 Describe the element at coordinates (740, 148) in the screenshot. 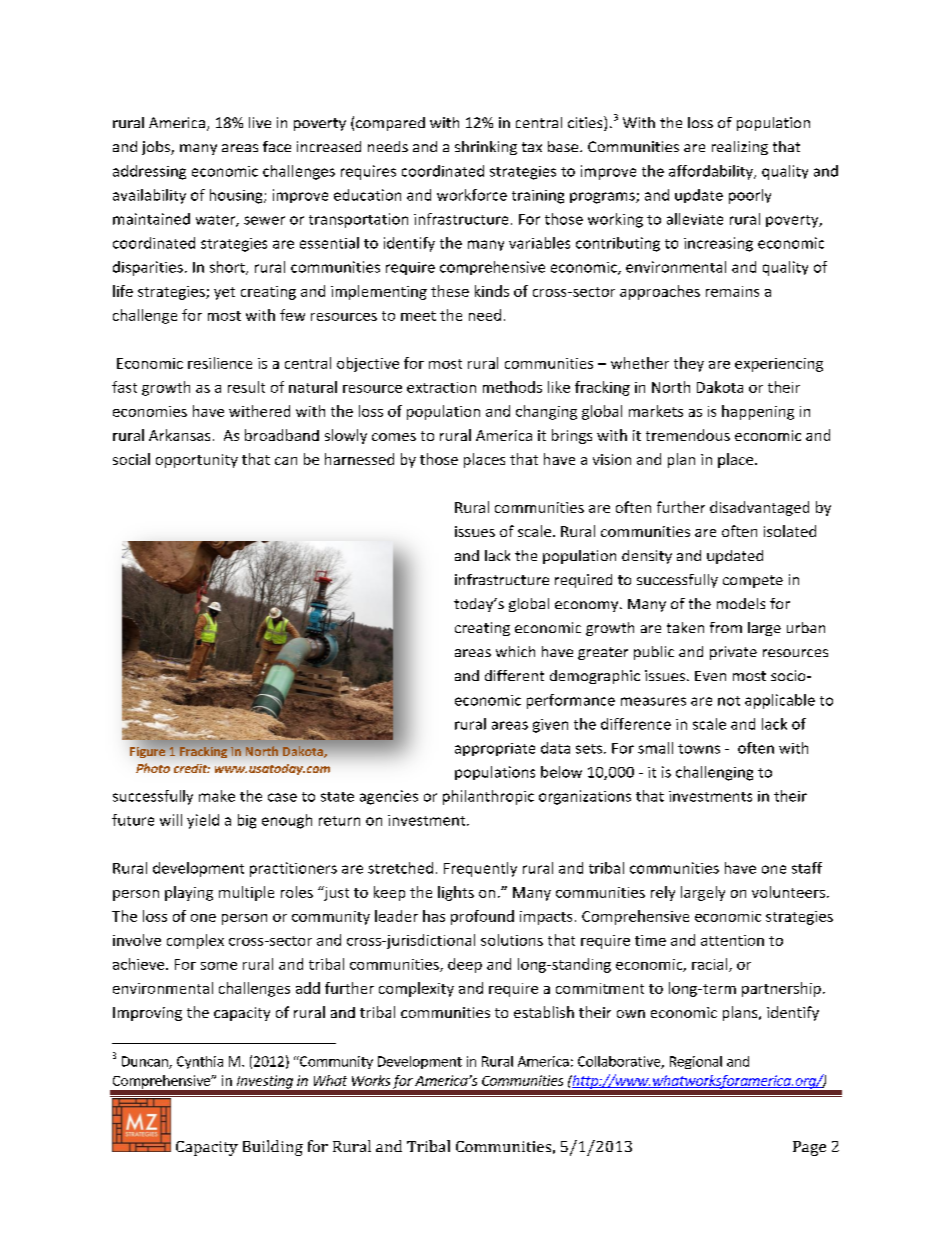

I see `realizing` at that location.
